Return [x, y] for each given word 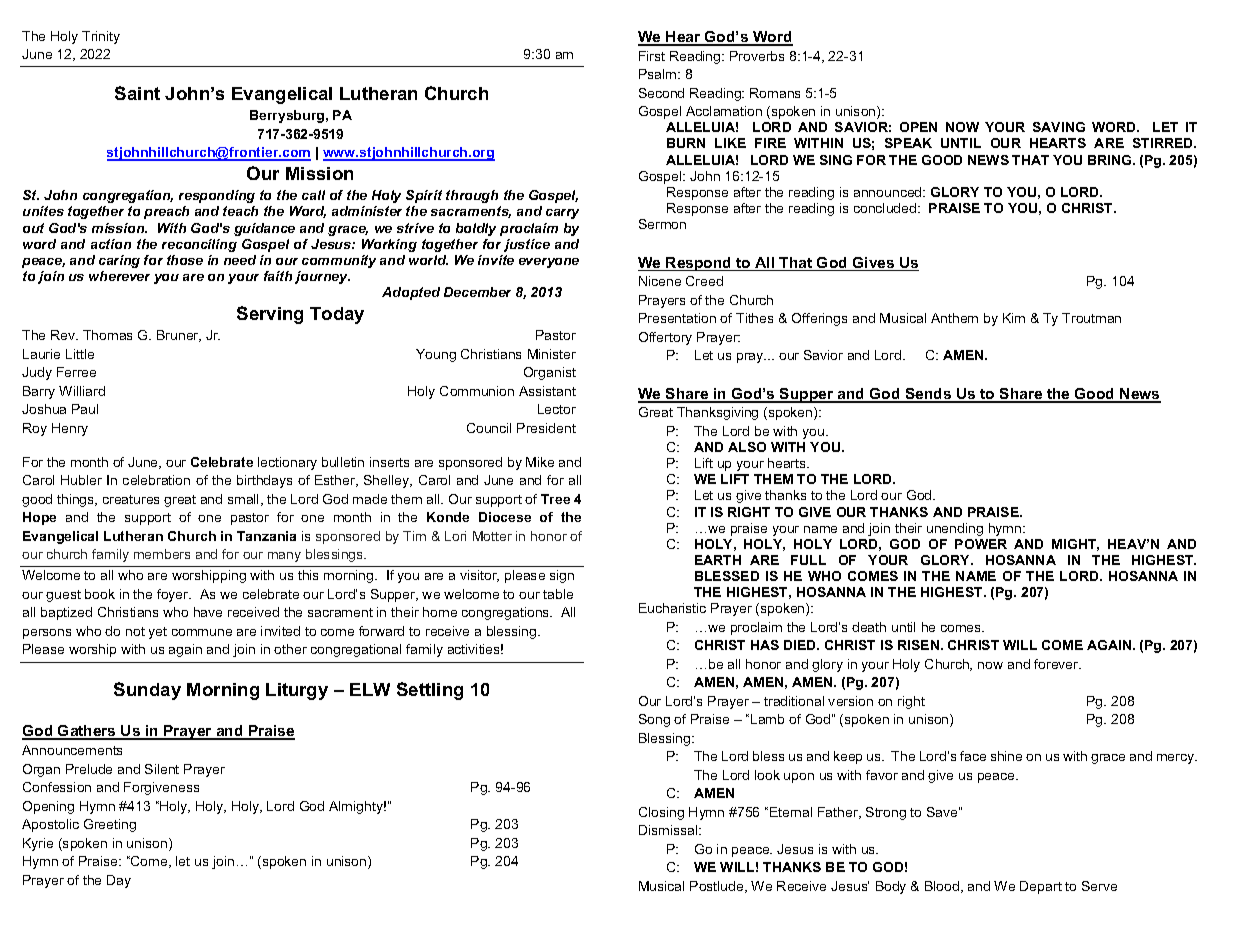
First [652, 56]
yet [158, 633]
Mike [540, 462]
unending [955, 529]
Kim [1014, 318]
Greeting [110, 825]
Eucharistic [672, 608]
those [185, 260]
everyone [549, 263]
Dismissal [669, 830]
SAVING [1059, 127]
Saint [137, 93]
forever [1057, 664]
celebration [156, 480]
